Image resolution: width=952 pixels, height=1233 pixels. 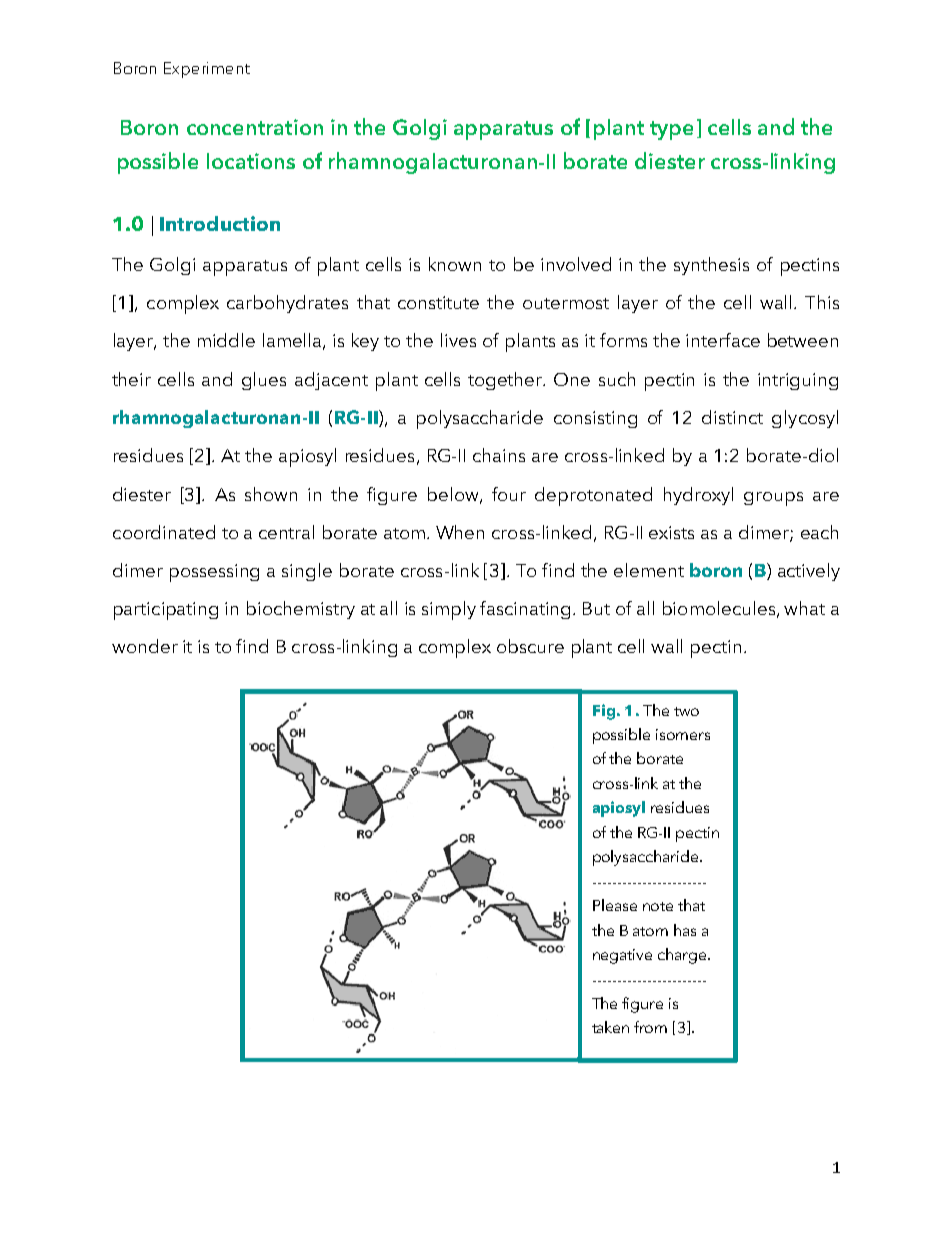 I want to click on wonder, so click(x=145, y=646).
